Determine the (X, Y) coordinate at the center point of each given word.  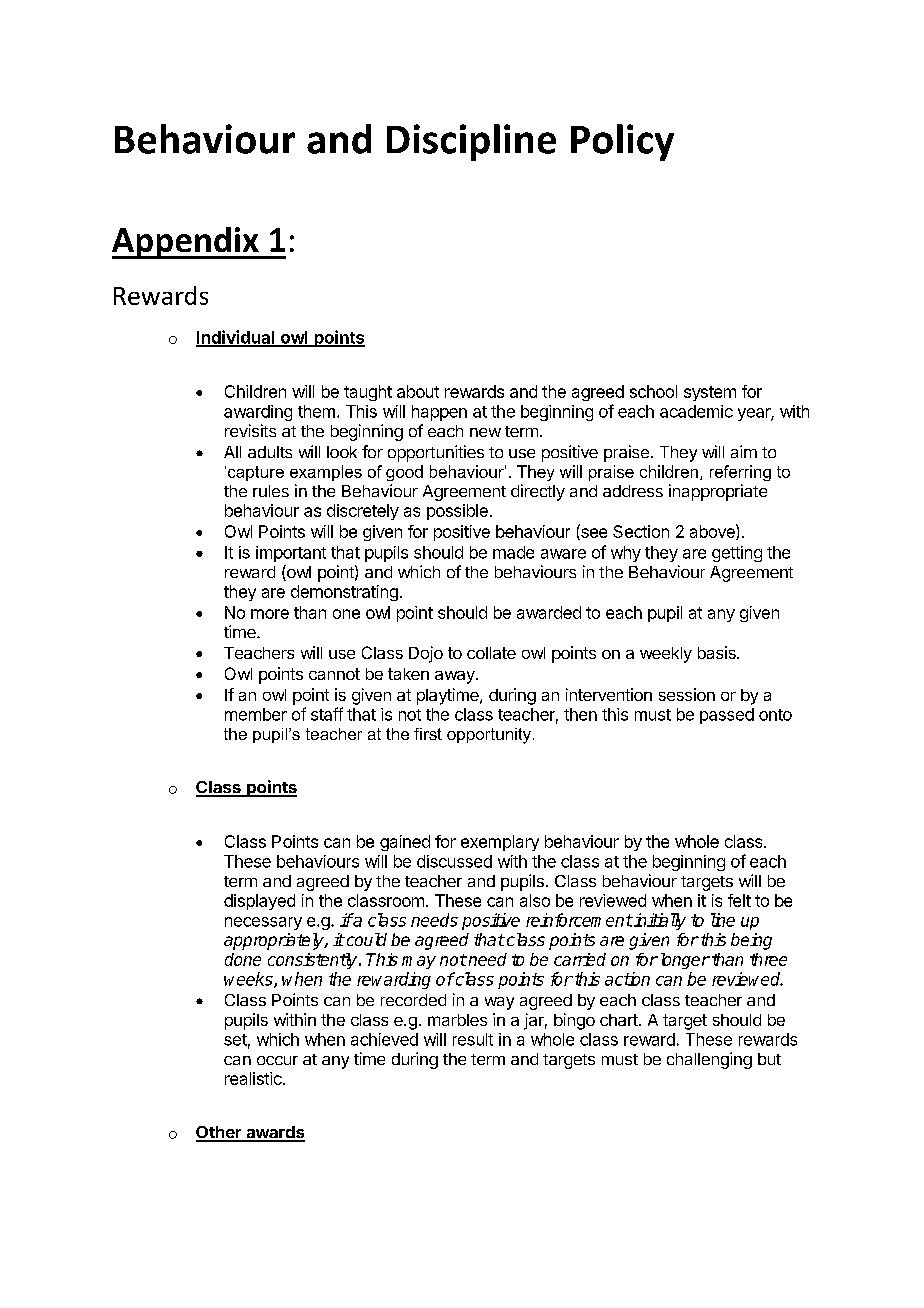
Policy (622, 142)
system (710, 393)
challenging (709, 1060)
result (473, 1039)
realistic (254, 1078)
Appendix (186, 243)
